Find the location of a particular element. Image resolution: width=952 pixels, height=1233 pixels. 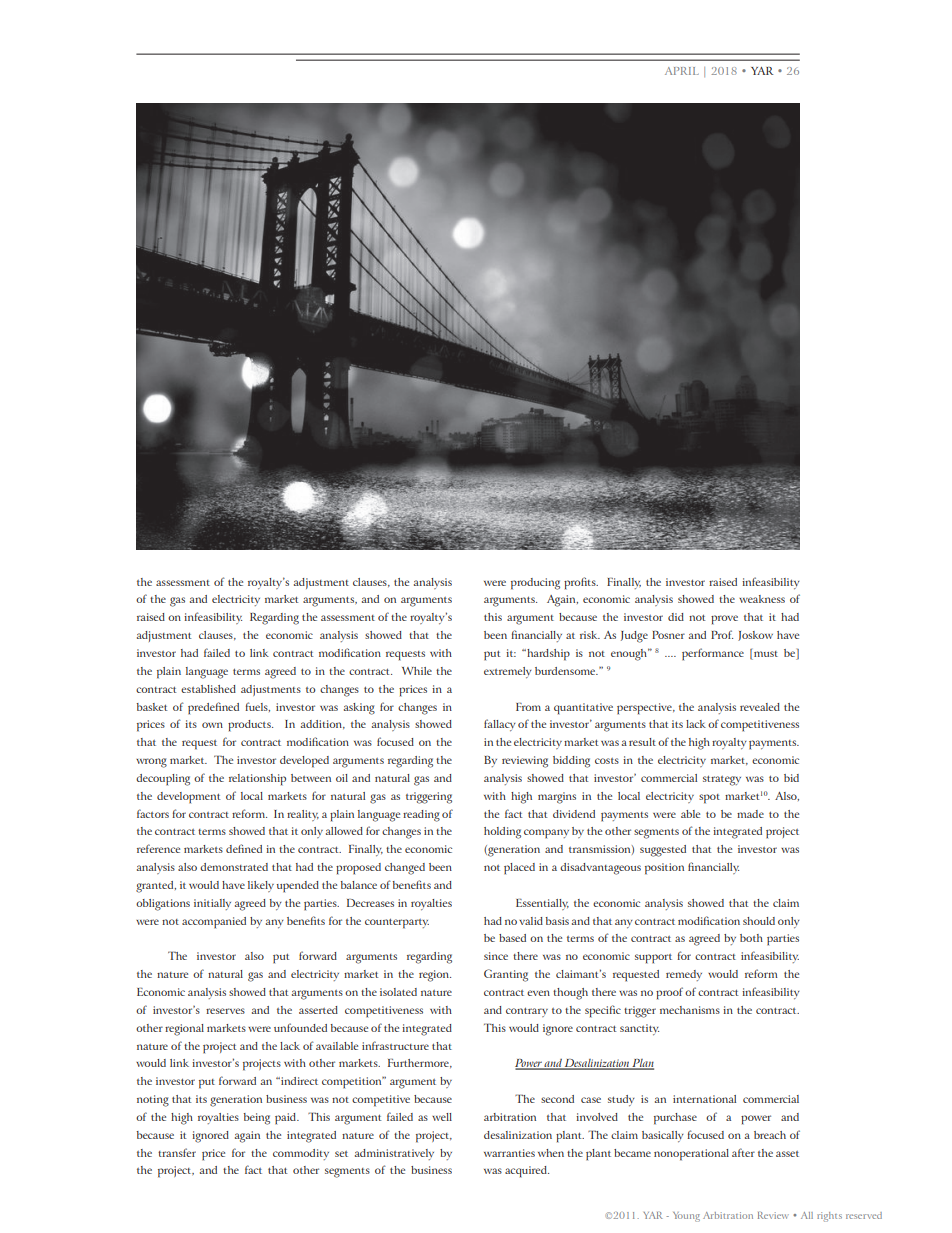

extremely is located at coordinates (508, 672).
